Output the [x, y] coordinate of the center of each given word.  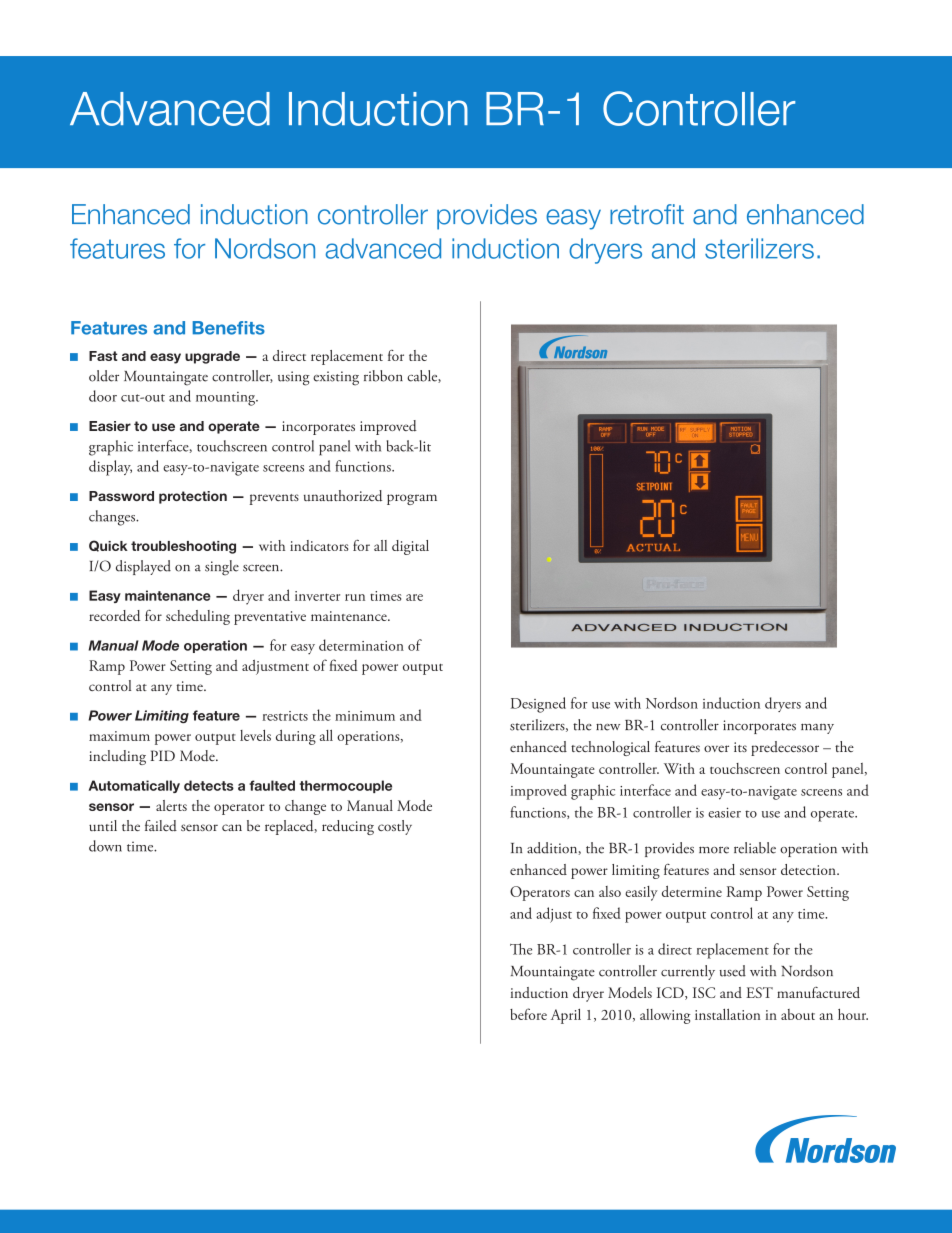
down [105, 846]
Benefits [229, 328]
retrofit [647, 214]
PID [163, 755]
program [412, 499]
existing [336, 378]
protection [193, 497]
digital [410, 547]
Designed [538, 705]
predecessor [785, 748]
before [528, 1014]
